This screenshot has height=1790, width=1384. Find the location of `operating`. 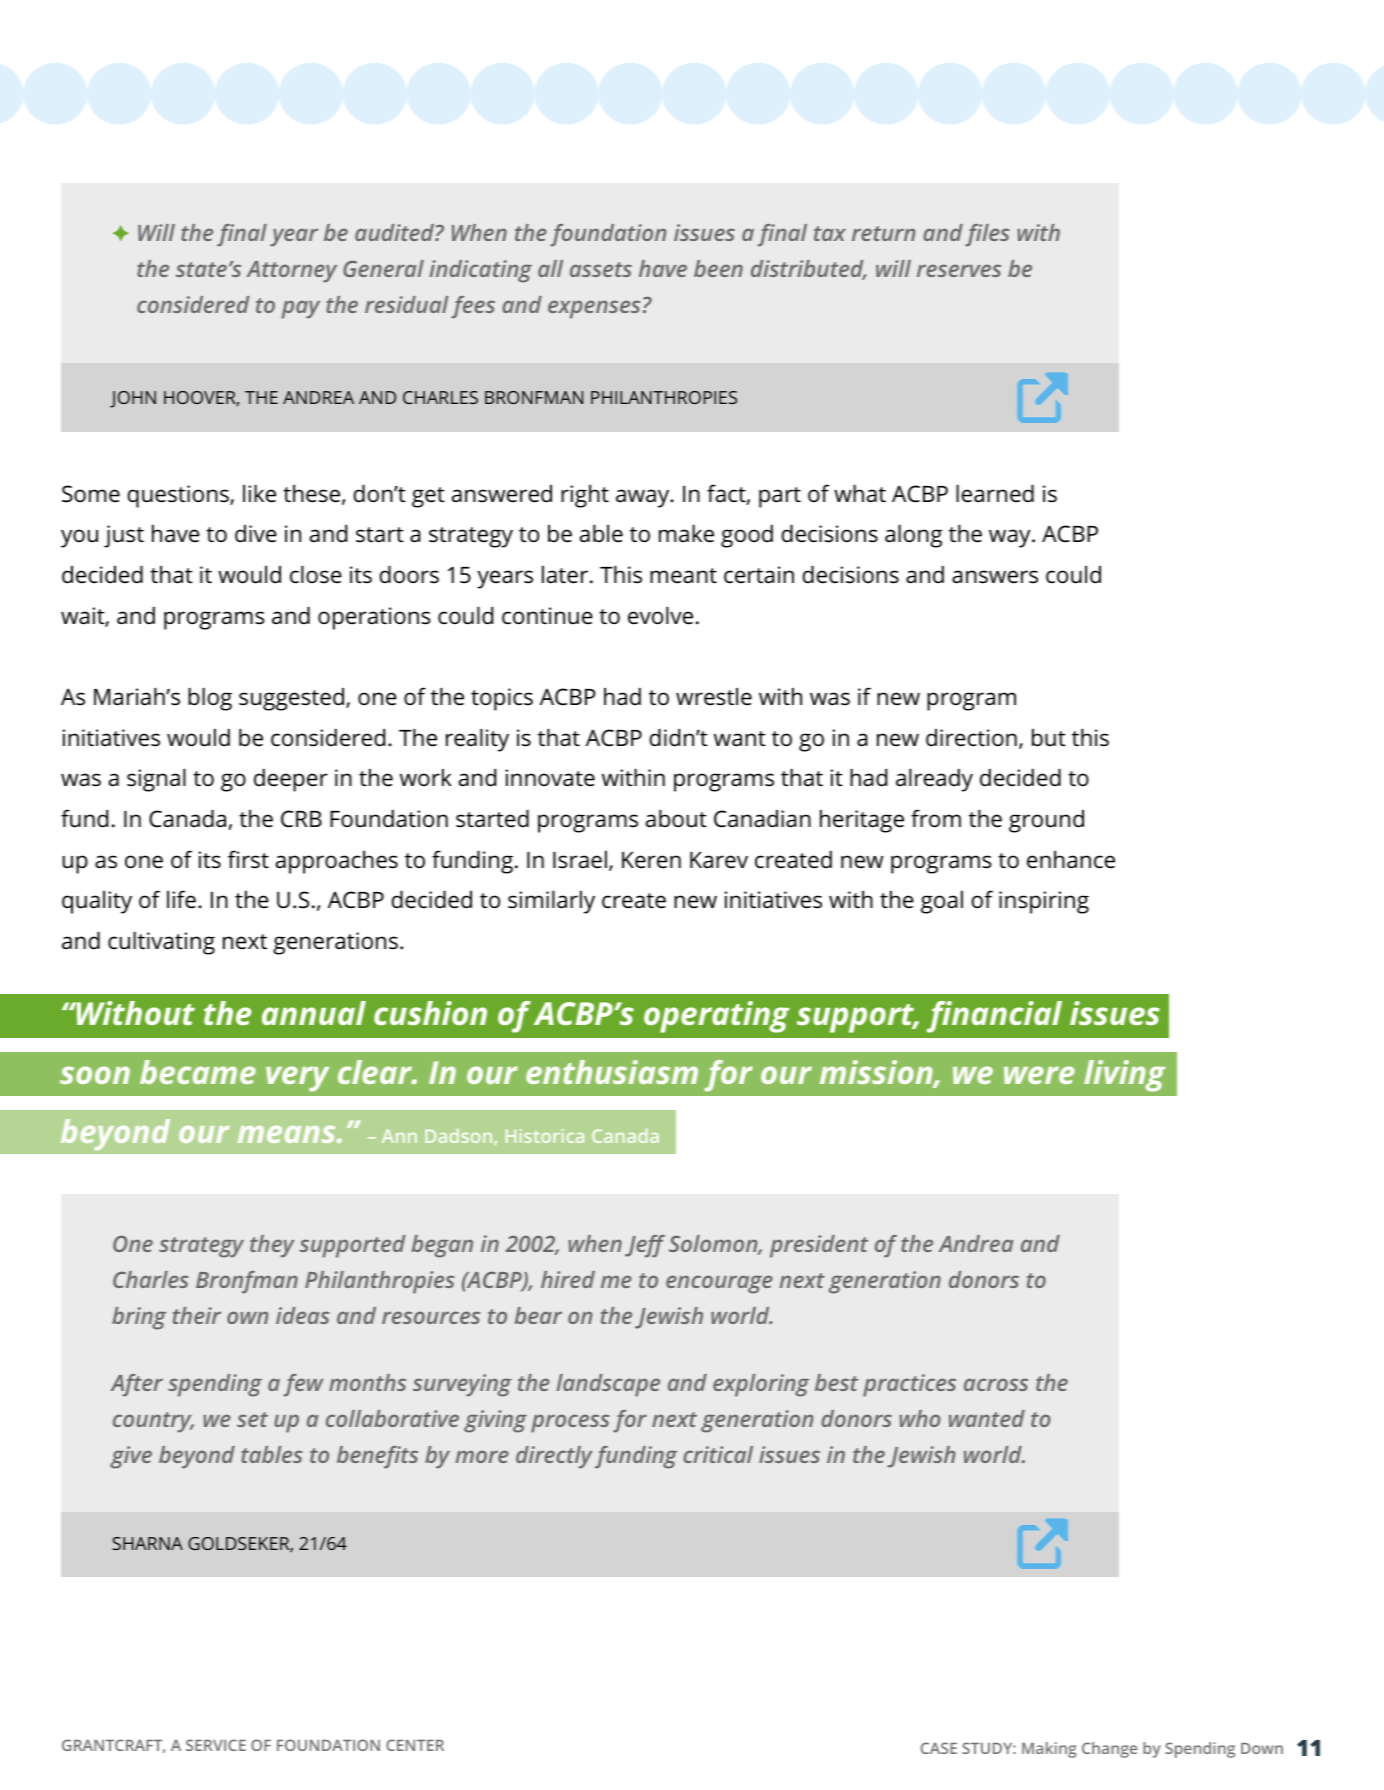

operating is located at coordinates (717, 1017).
